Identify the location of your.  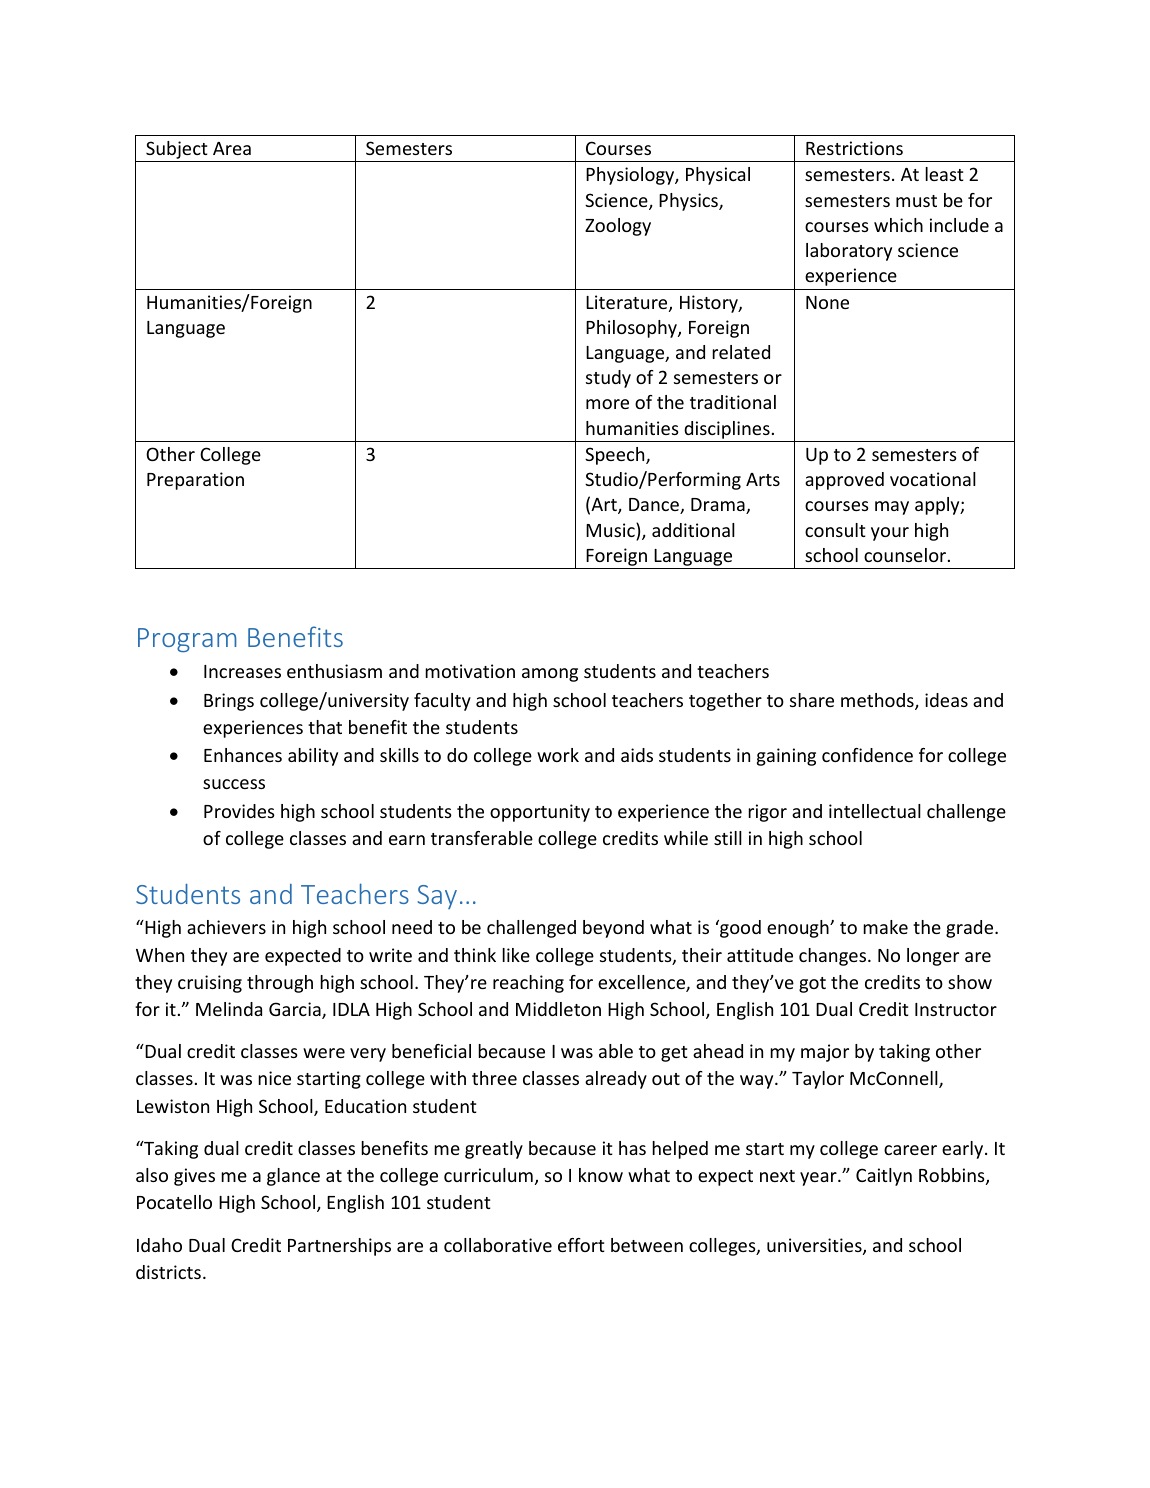
(890, 534).
